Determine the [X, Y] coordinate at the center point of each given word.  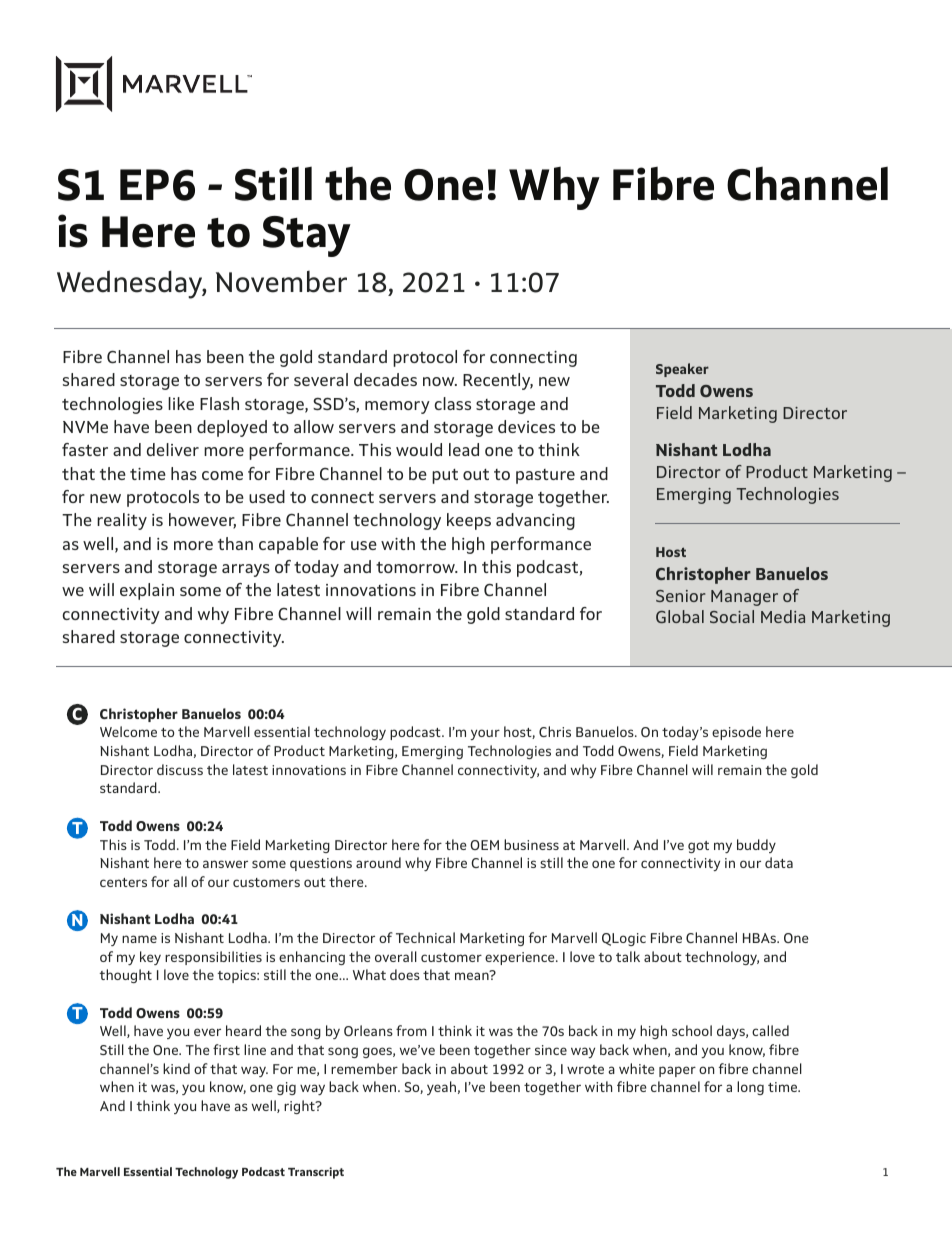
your [485, 734]
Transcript [316, 1173]
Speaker [682, 370]
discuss [180, 769]
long [750, 1088]
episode [736, 733]
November [281, 282]
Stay [307, 236]
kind [176, 1068]
